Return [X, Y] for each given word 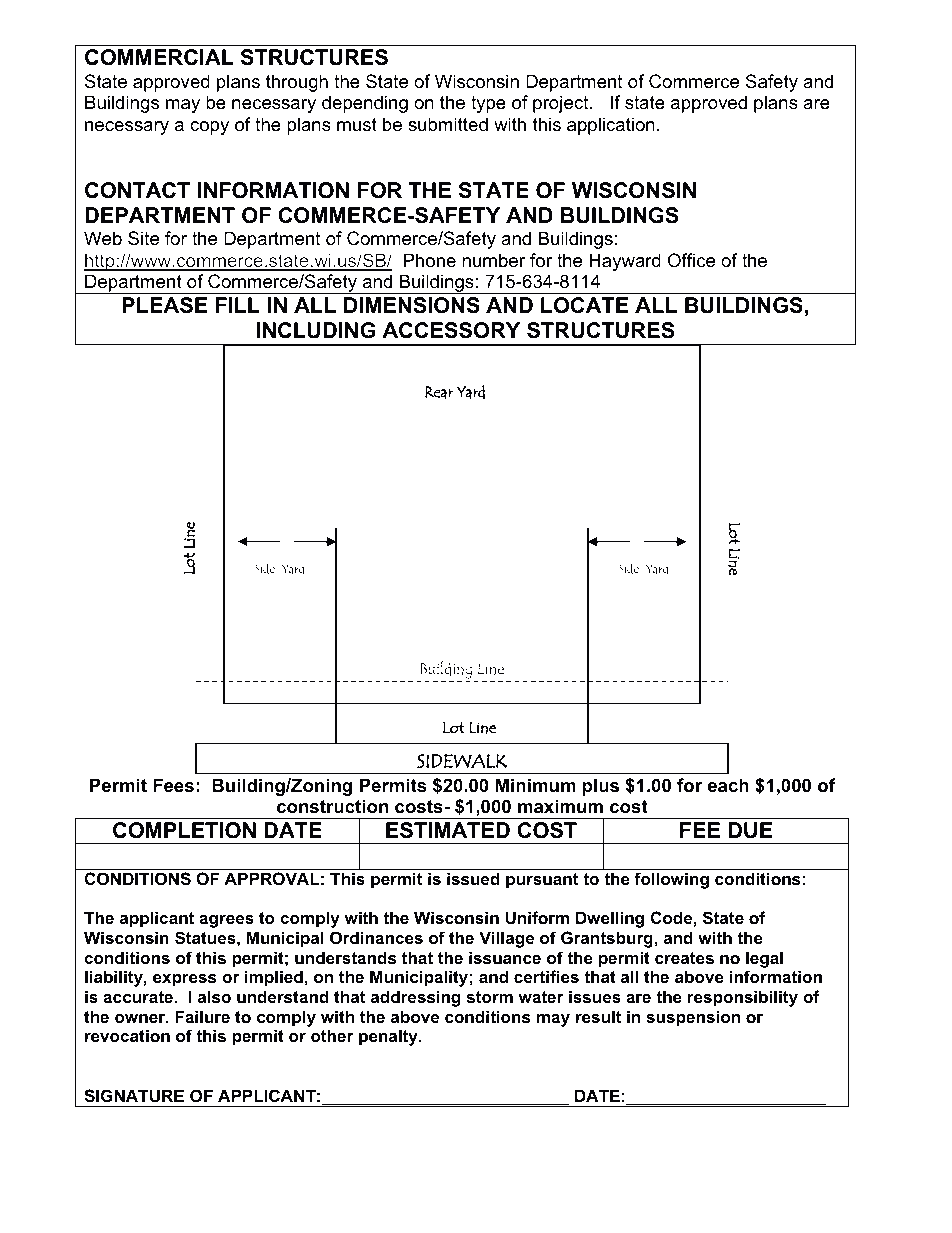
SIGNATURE [134, 1096]
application [611, 126]
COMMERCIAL [159, 57]
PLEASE [165, 305]
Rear [439, 392]
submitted [448, 124]
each [728, 785]
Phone [430, 260]
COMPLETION [184, 830]
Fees [173, 785]
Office [691, 260]
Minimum [536, 785]
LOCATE [585, 305]
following [671, 880]
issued [473, 878]
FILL [238, 305]
